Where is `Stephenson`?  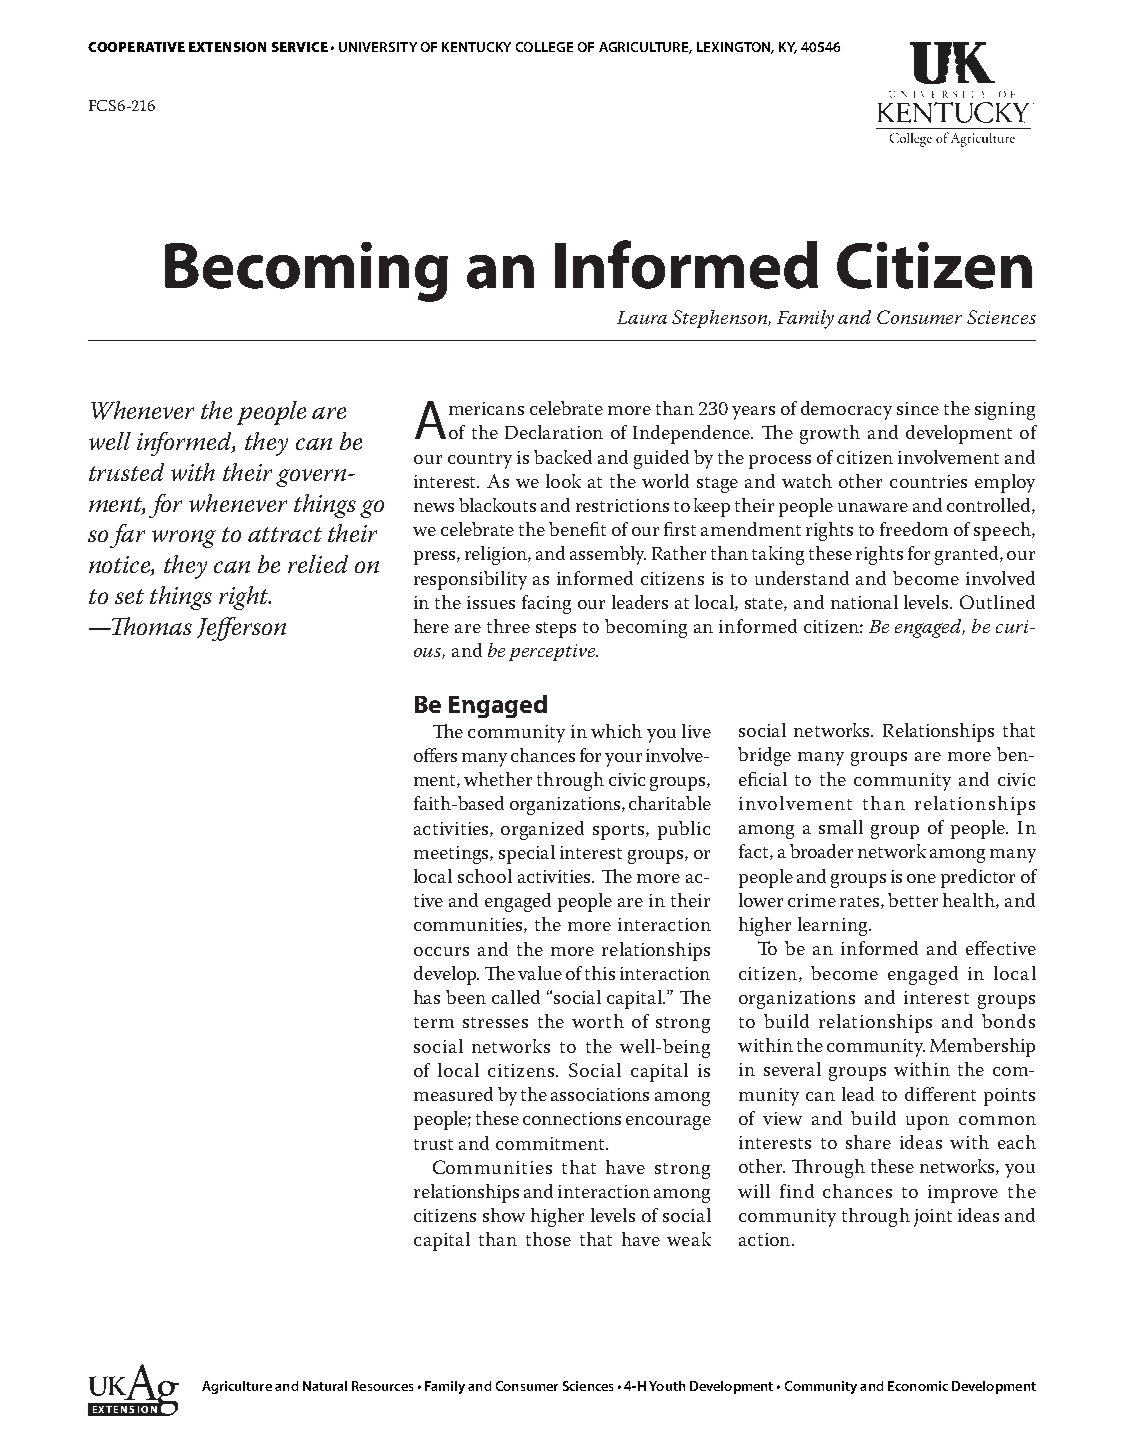 Stephenson is located at coordinates (720, 319).
